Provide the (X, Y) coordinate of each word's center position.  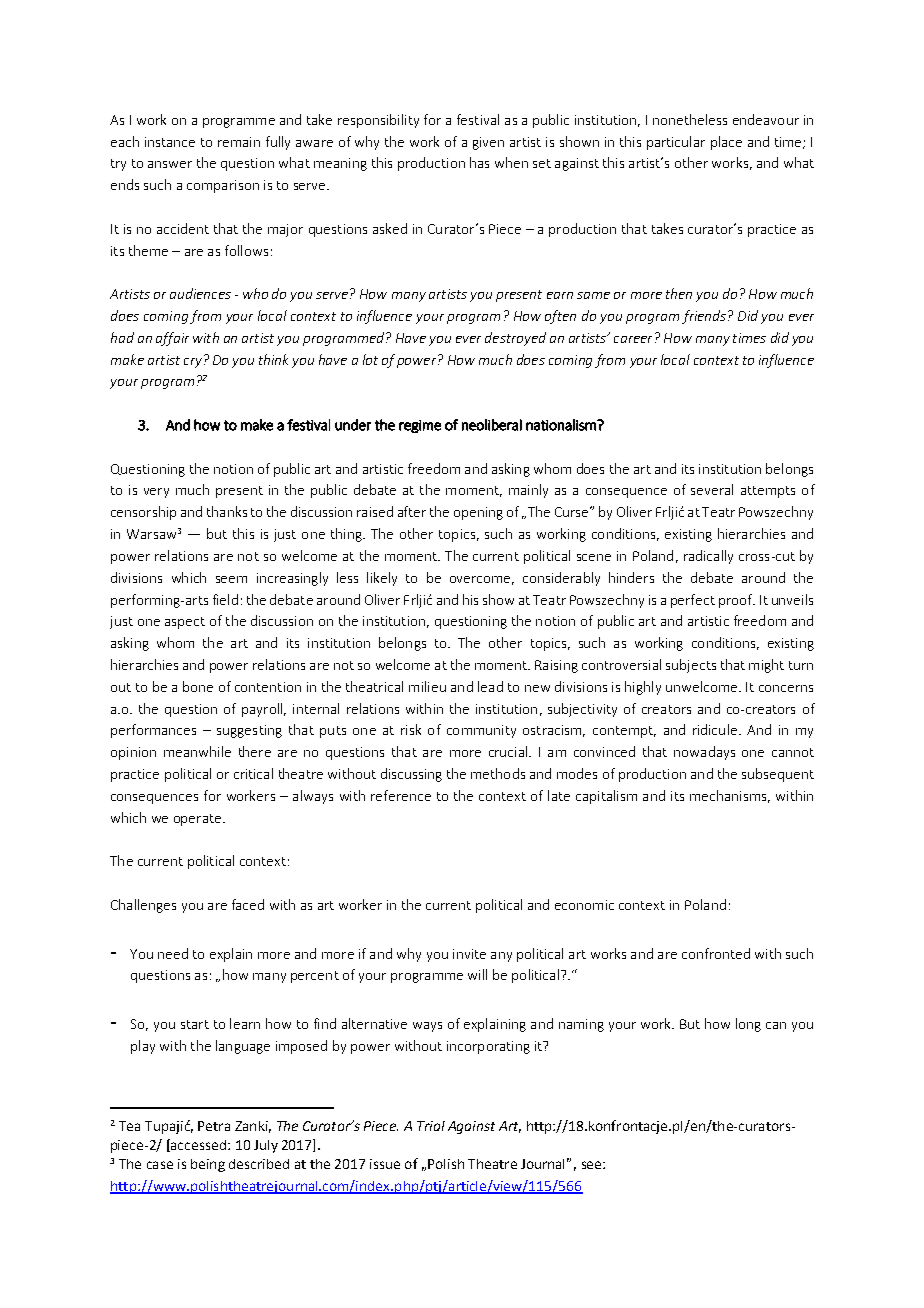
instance (170, 142)
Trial (431, 1126)
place (726, 143)
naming (581, 1025)
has (479, 162)
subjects (691, 666)
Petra (214, 1126)
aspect (185, 623)
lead (490, 686)
